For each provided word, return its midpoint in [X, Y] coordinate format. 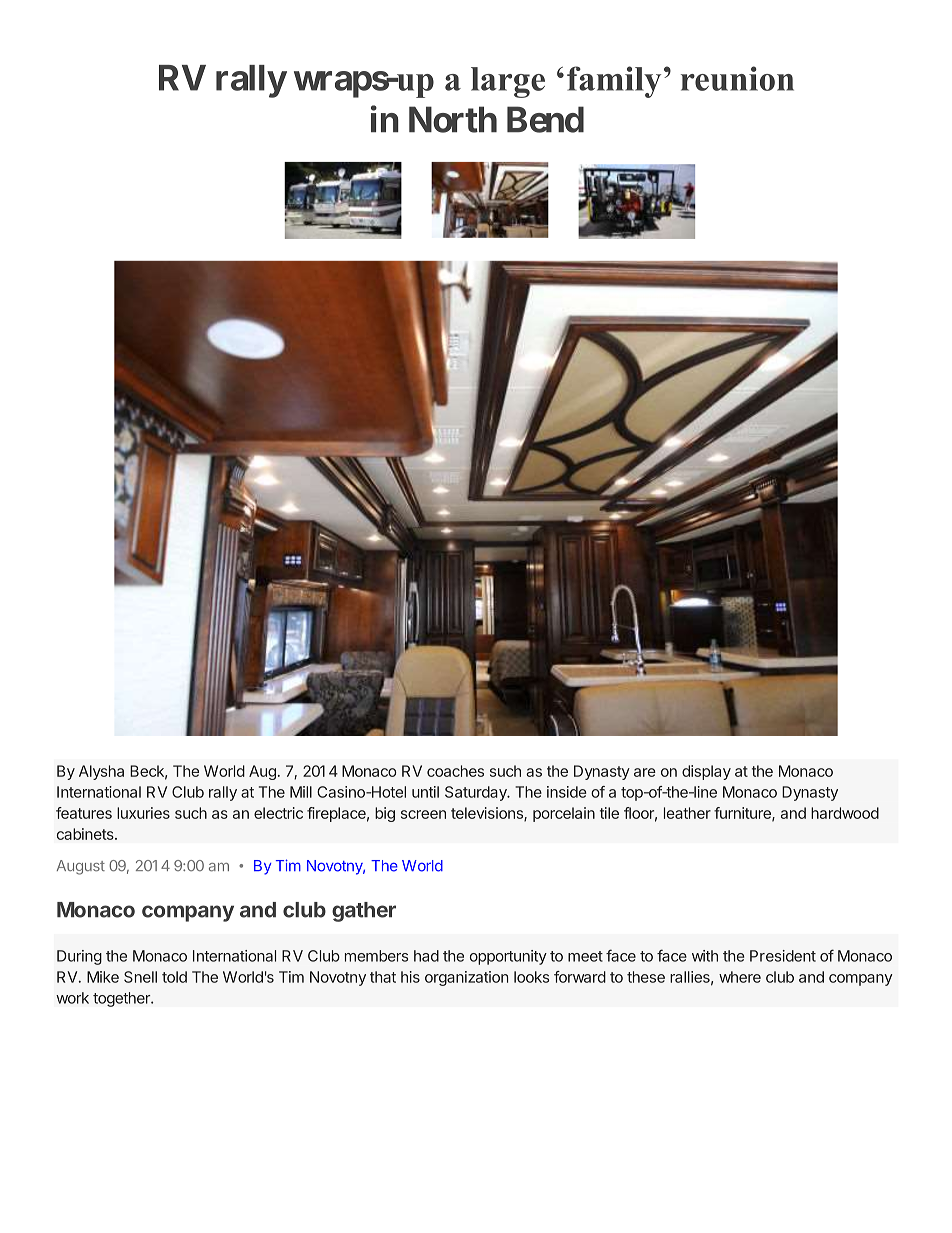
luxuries [143, 813]
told [174, 977]
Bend [545, 119]
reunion [737, 78]
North [453, 119]
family [614, 82]
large [508, 82]
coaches [455, 771]
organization [466, 978]
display [706, 772]
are [645, 772]
